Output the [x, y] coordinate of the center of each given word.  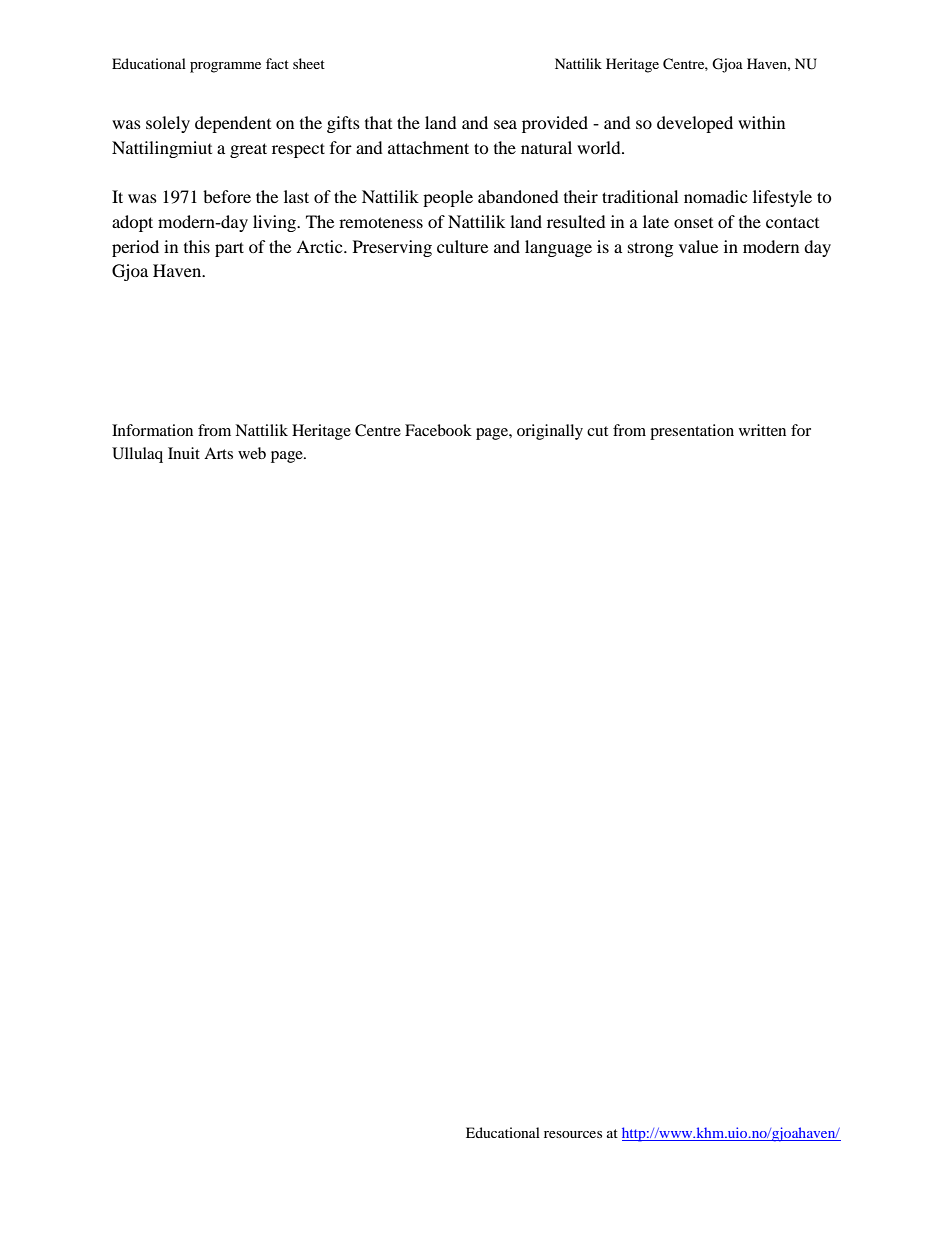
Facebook [438, 430]
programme [225, 67]
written [762, 430]
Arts [218, 453]
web [252, 453]
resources [573, 1134]
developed [695, 124]
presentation [692, 432]
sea [505, 124]
